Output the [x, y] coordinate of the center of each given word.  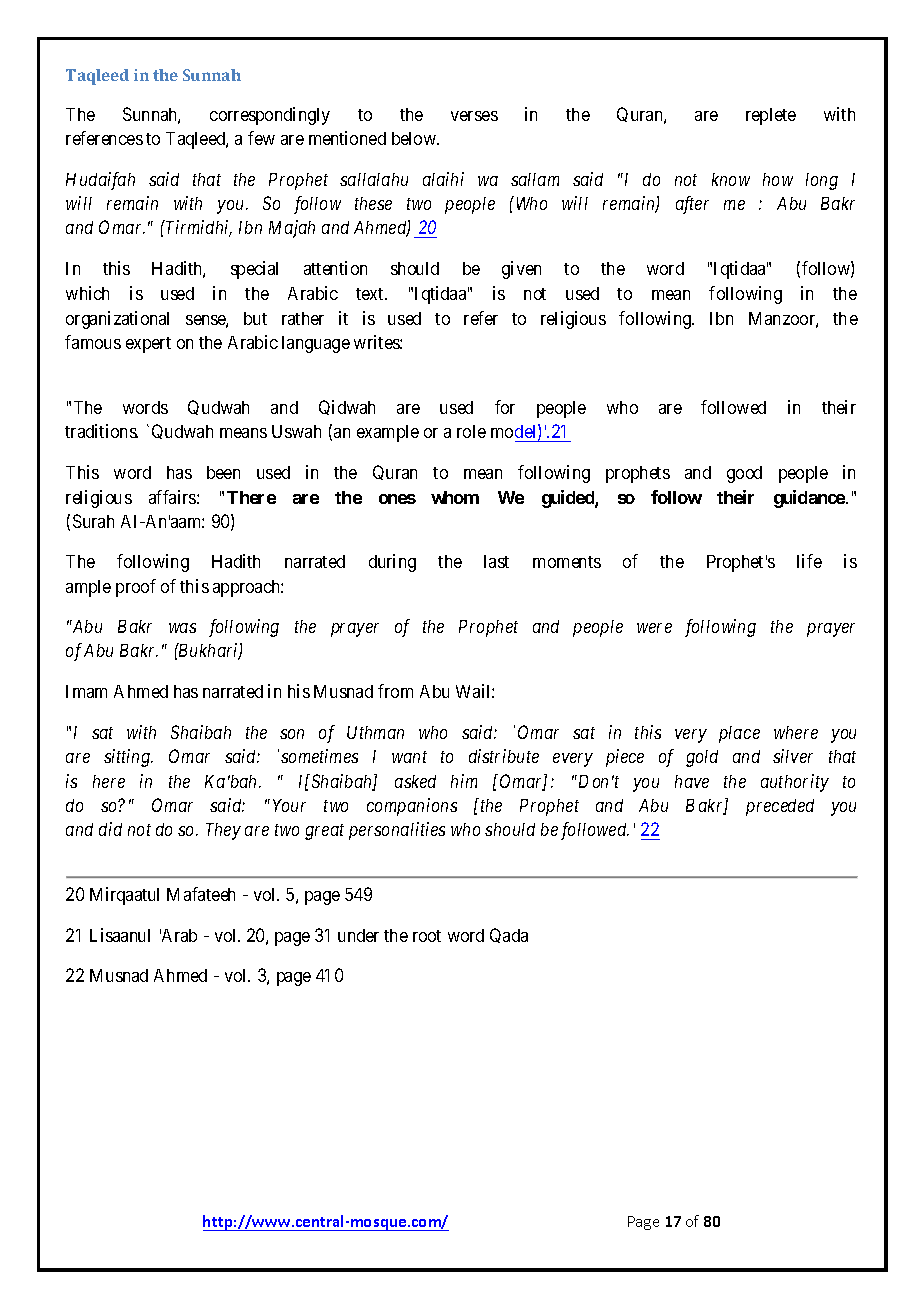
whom [455, 497]
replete [771, 116]
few [261, 138]
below [415, 138]
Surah [93, 521]
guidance [809, 499]
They [223, 831]
